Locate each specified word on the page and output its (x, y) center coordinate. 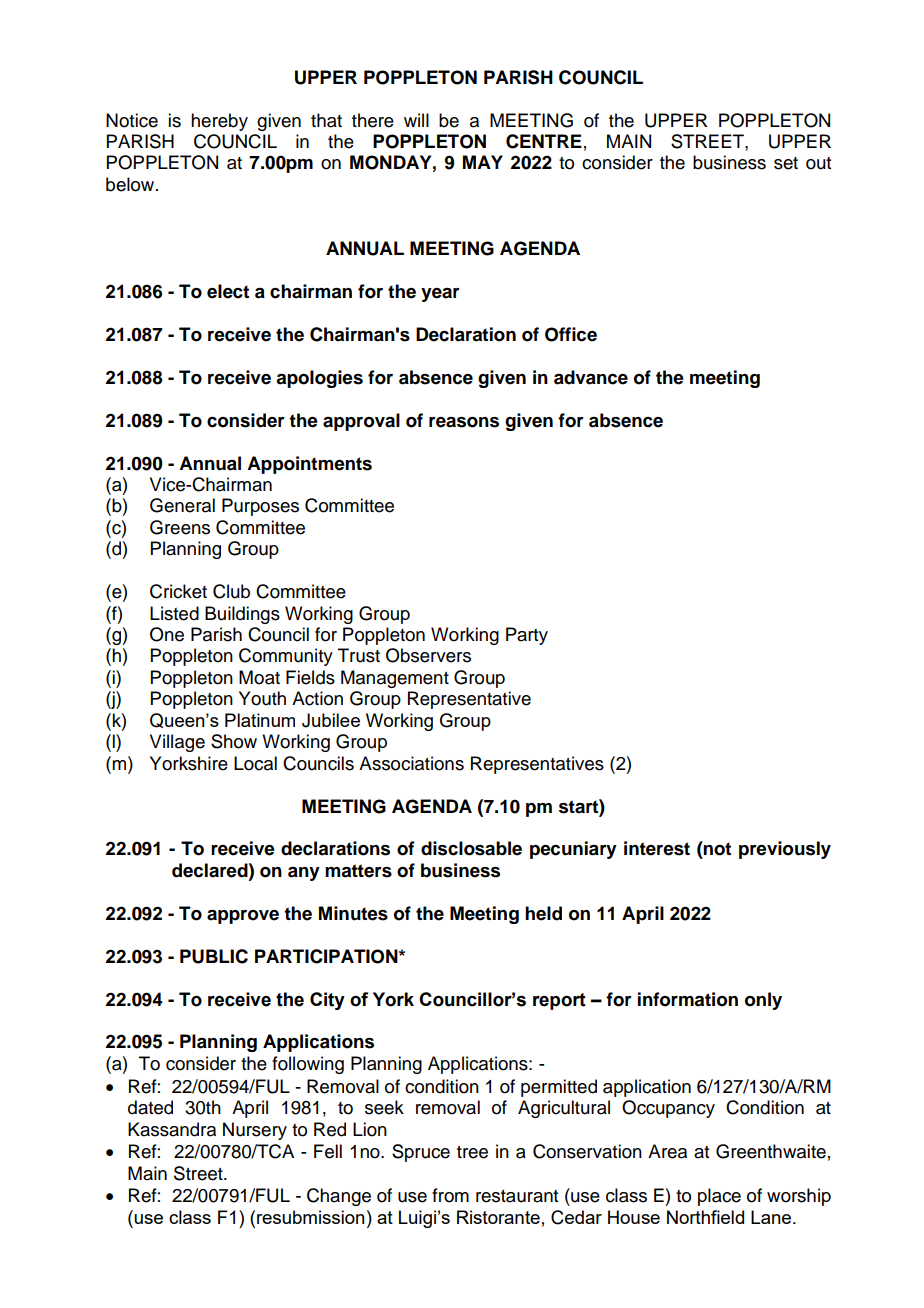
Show (234, 741)
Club (231, 591)
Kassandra (172, 1129)
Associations (411, 763)
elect (228, 291)
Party (527, 636)
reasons (464, 422)
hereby (219, 122)
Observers (428, 655)
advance (591, 377)
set (786, 163)
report (559, 1001)
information (688, 999)
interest (657, 848)
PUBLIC (214, 956)
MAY (483, 162)
